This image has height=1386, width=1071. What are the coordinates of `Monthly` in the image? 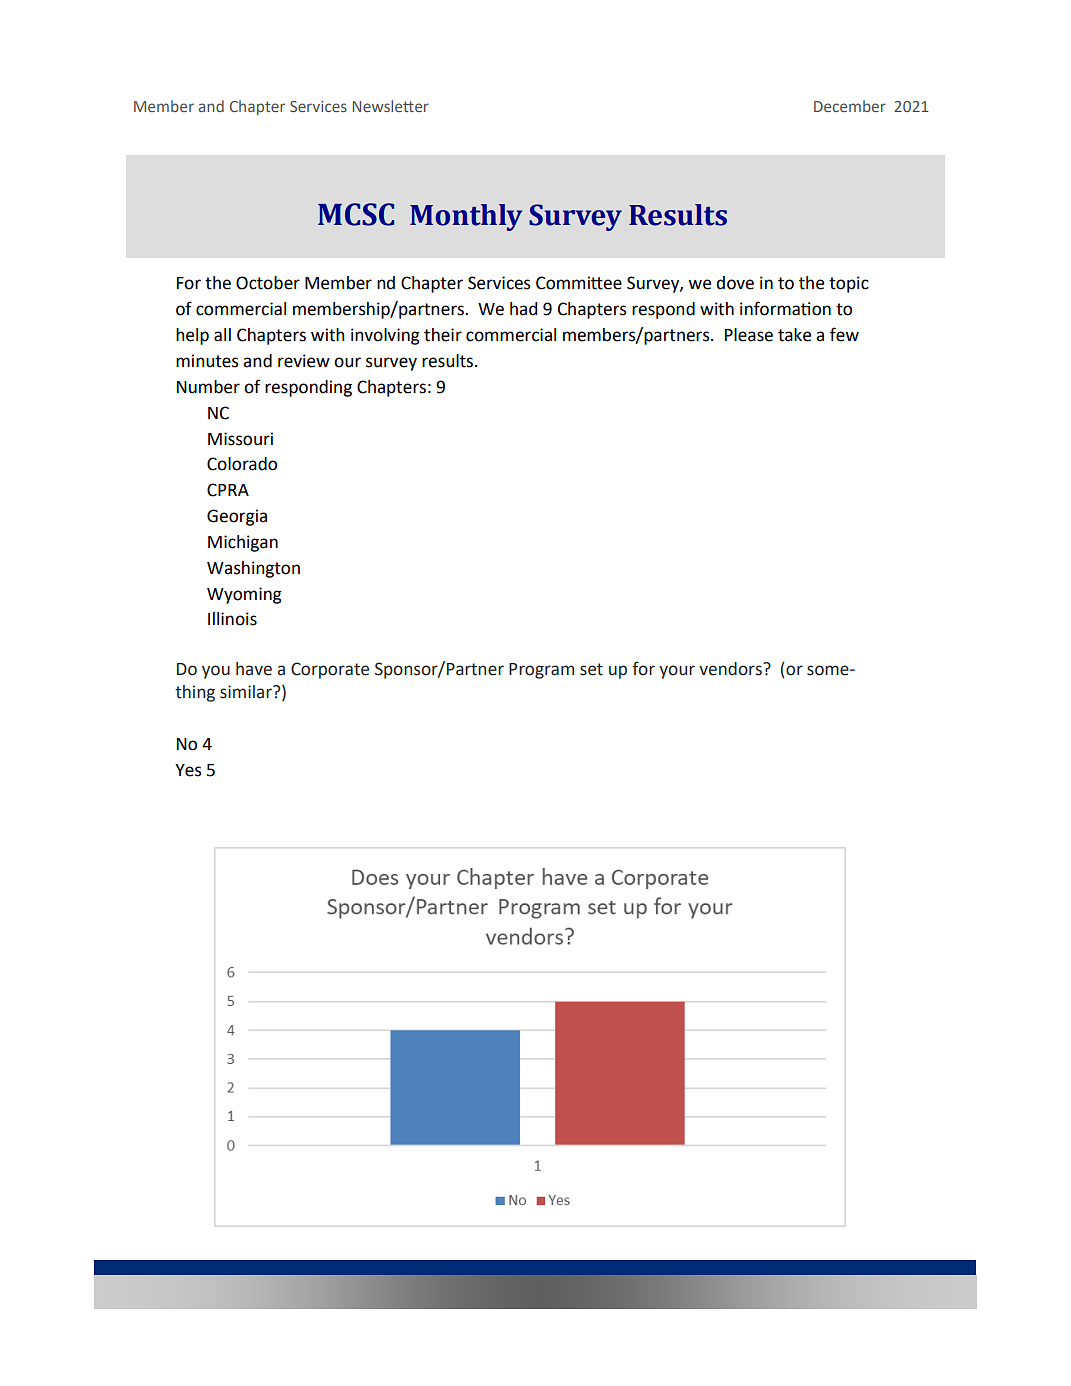 It's located at (466, 217).
